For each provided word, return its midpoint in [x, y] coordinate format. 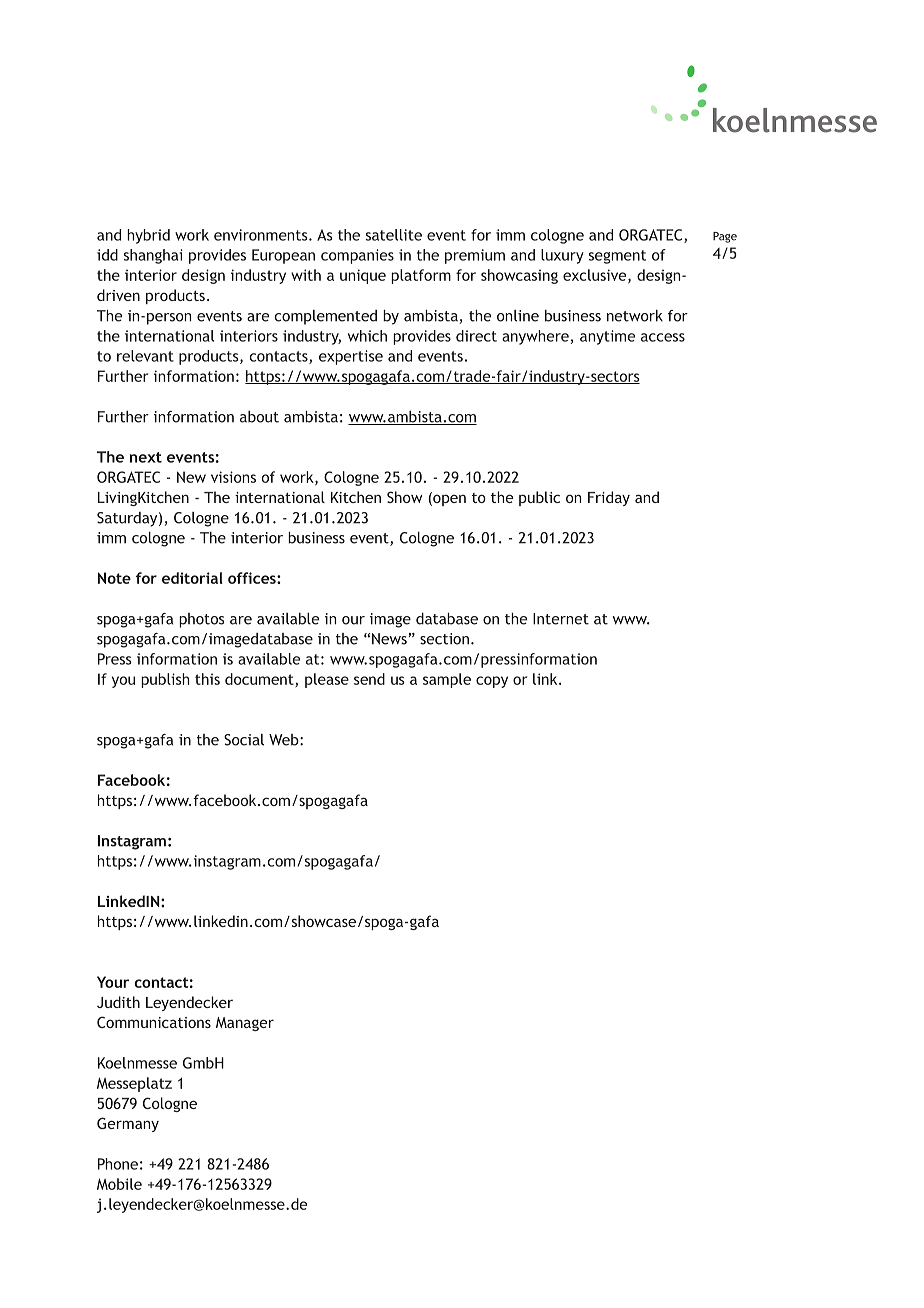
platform [421, 276]
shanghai [153, 256]
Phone [118, 1164]
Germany [128, 1124]
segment [617, 257]
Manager [245, 1024]
